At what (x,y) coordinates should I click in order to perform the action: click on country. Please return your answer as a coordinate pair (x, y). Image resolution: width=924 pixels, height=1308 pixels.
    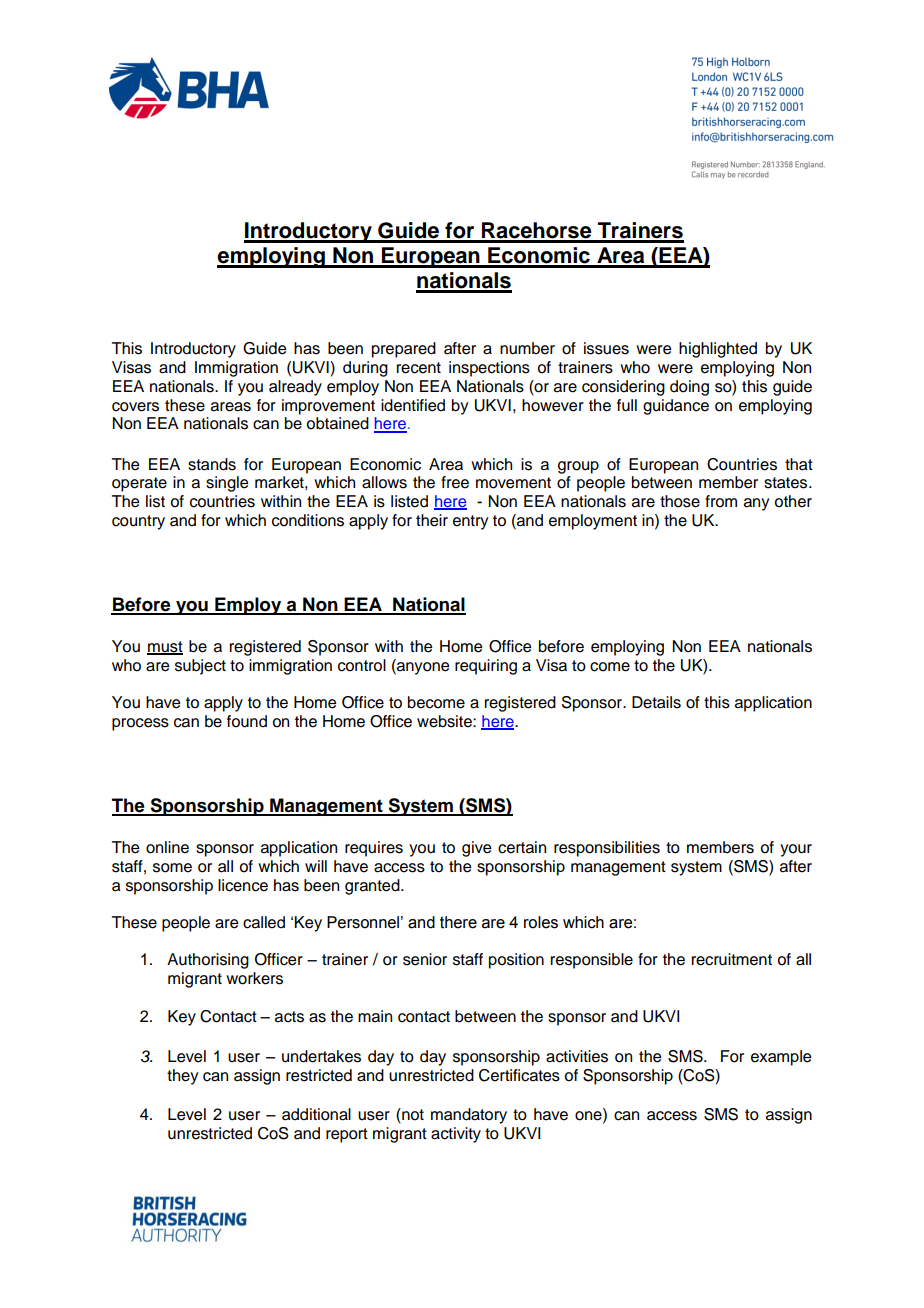
    Looking at the image, I should click on (138, 522).
